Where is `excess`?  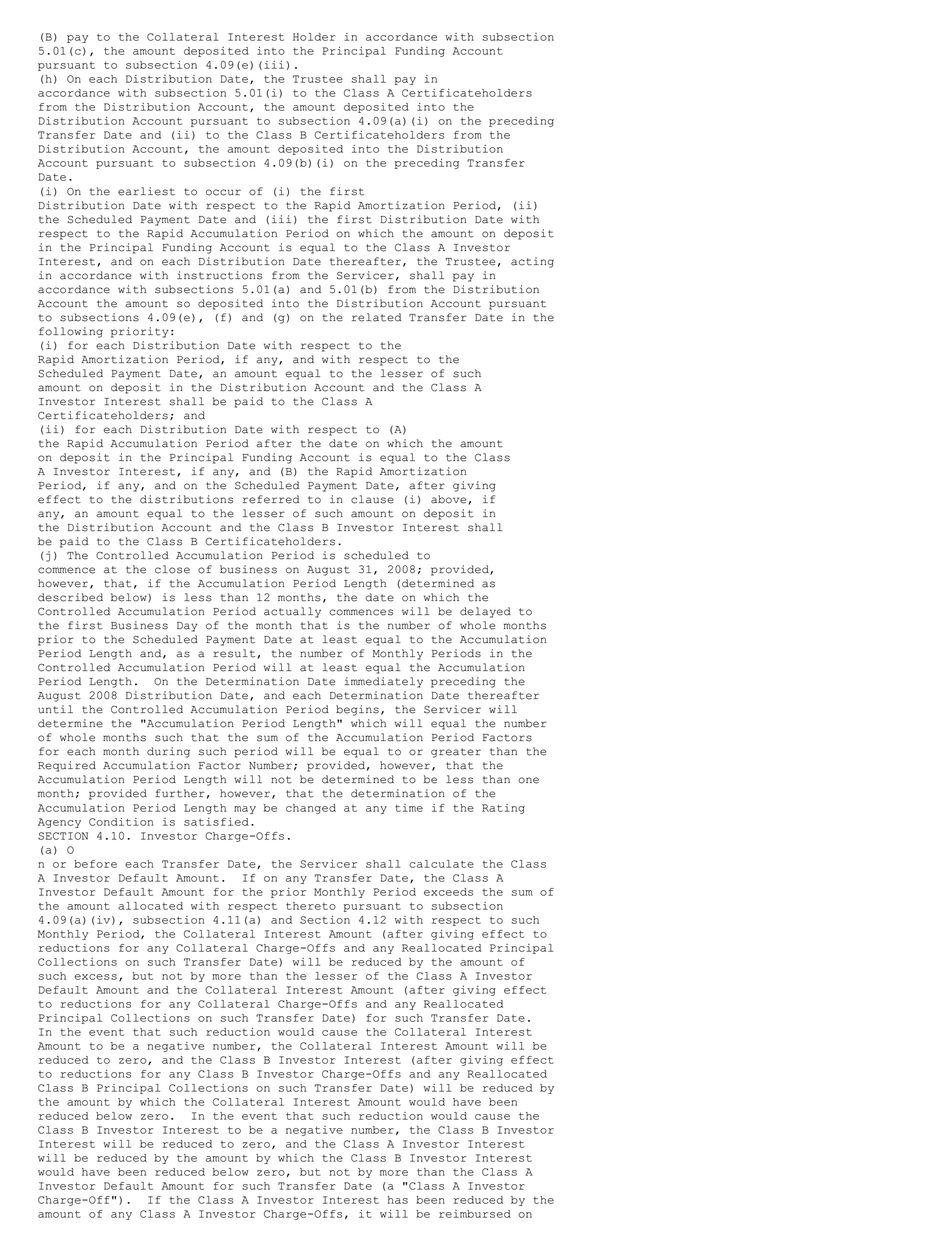
excess is located at coordinates (96, 977).
